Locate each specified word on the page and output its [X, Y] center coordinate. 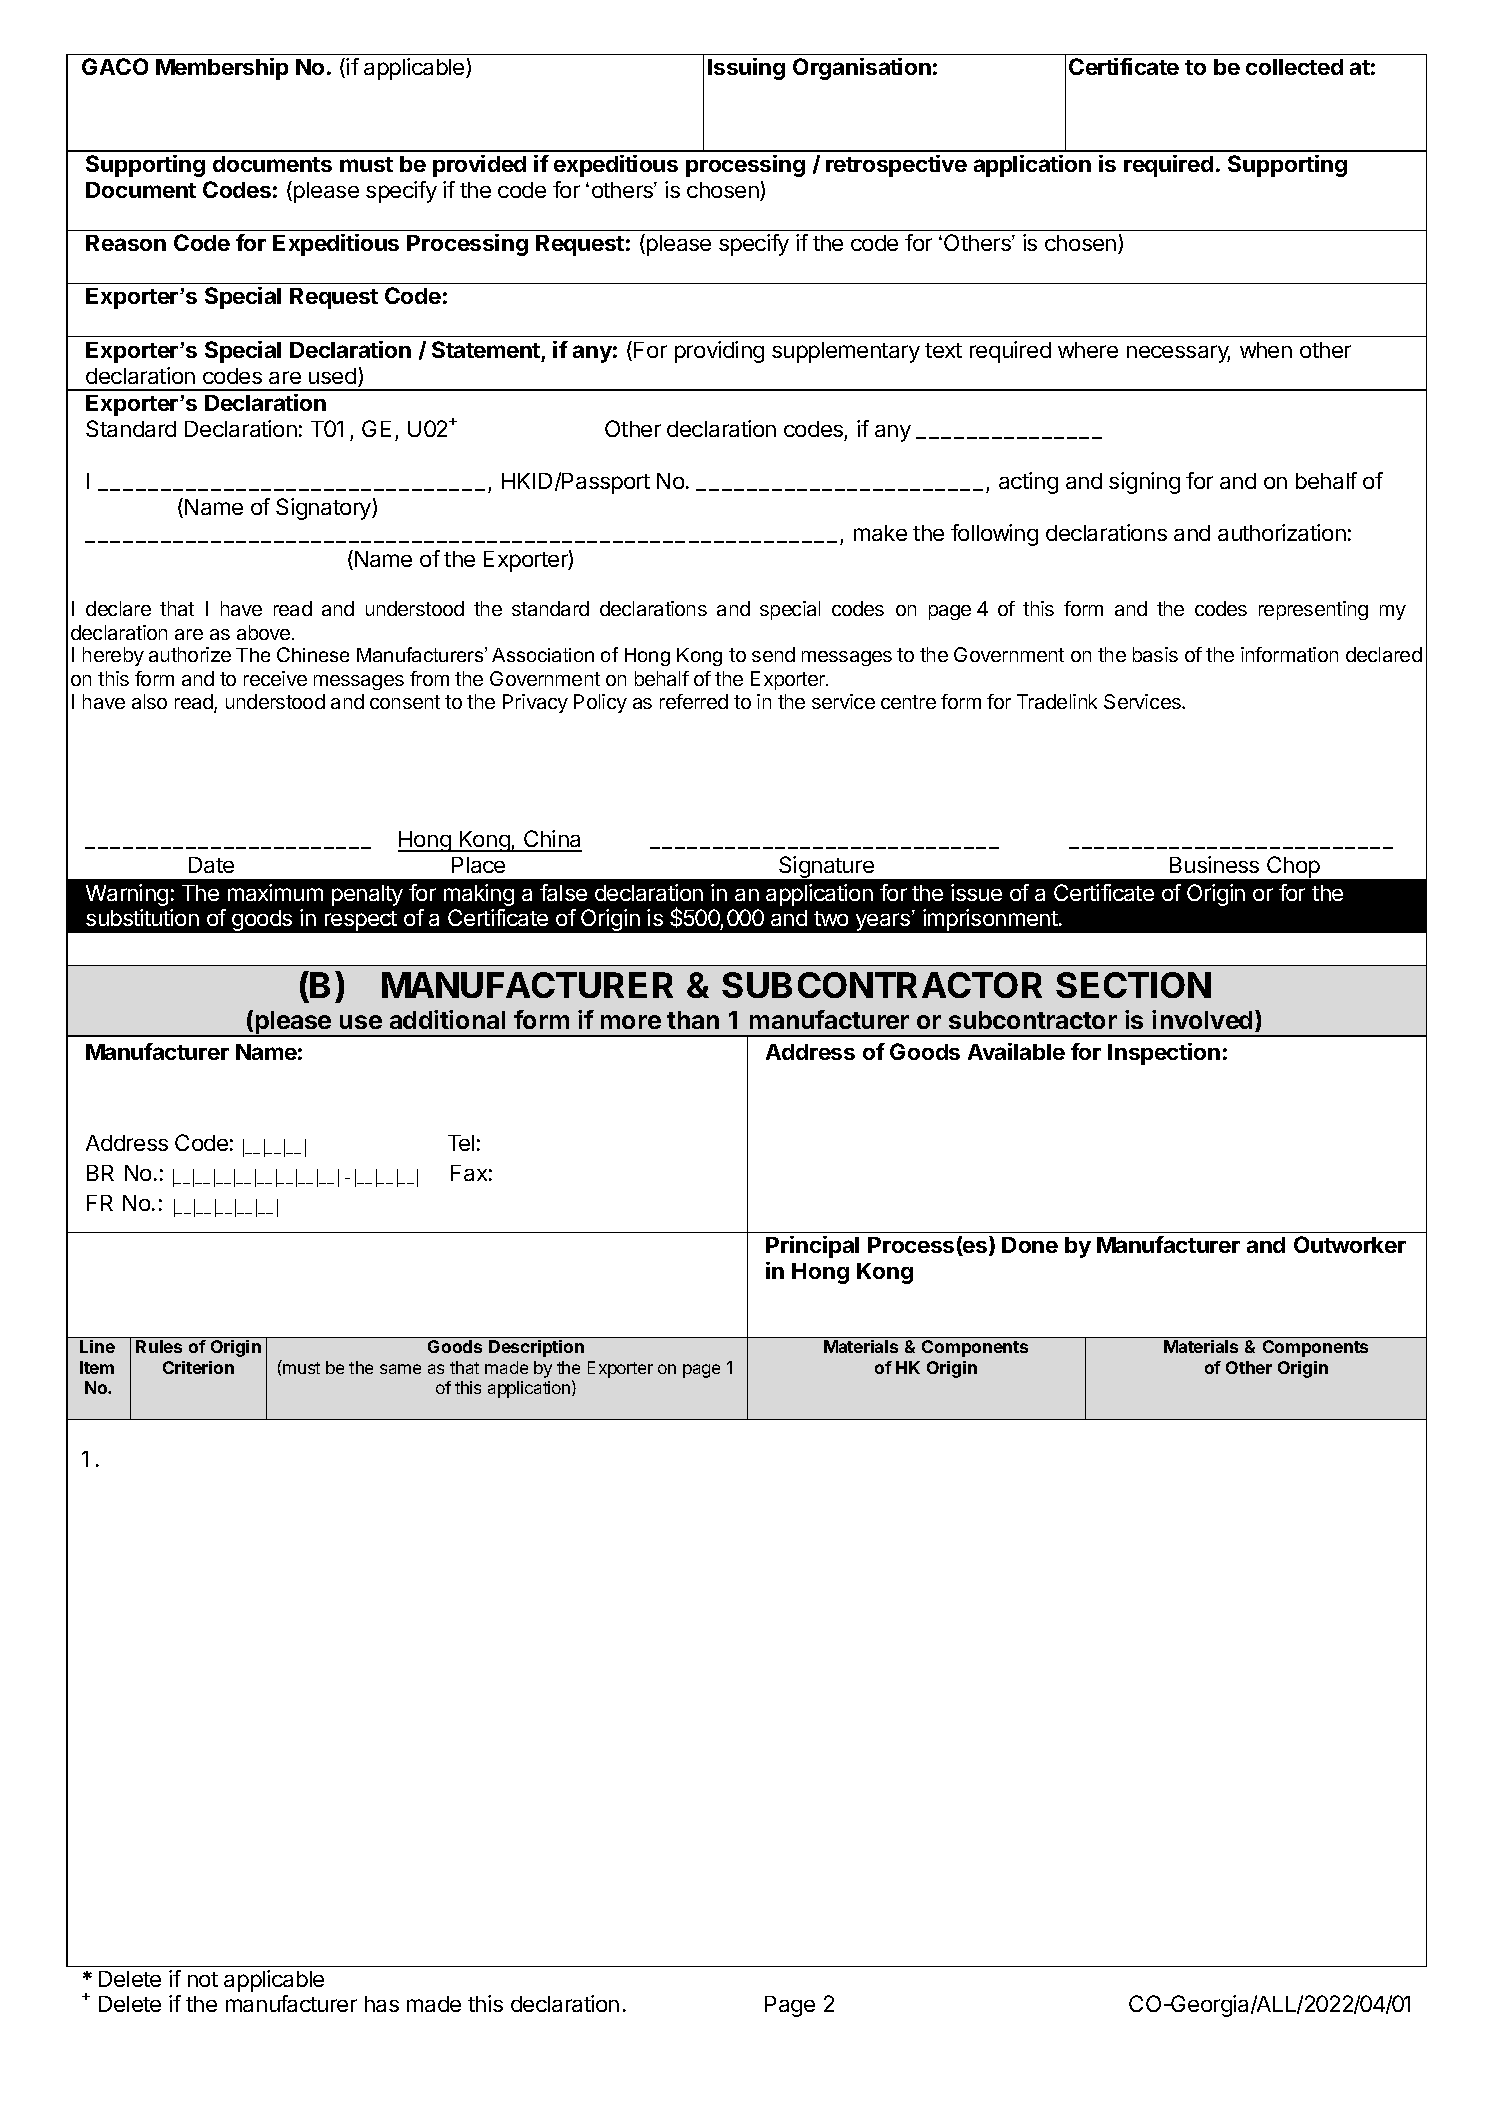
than [693, 1020]
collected [1294, 67]
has [382, 2004]
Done [1030, 1245]
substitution [142, 917]
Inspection [1164, 1054]
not [203, 1979]
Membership [222, 69]
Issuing [746, 69]
